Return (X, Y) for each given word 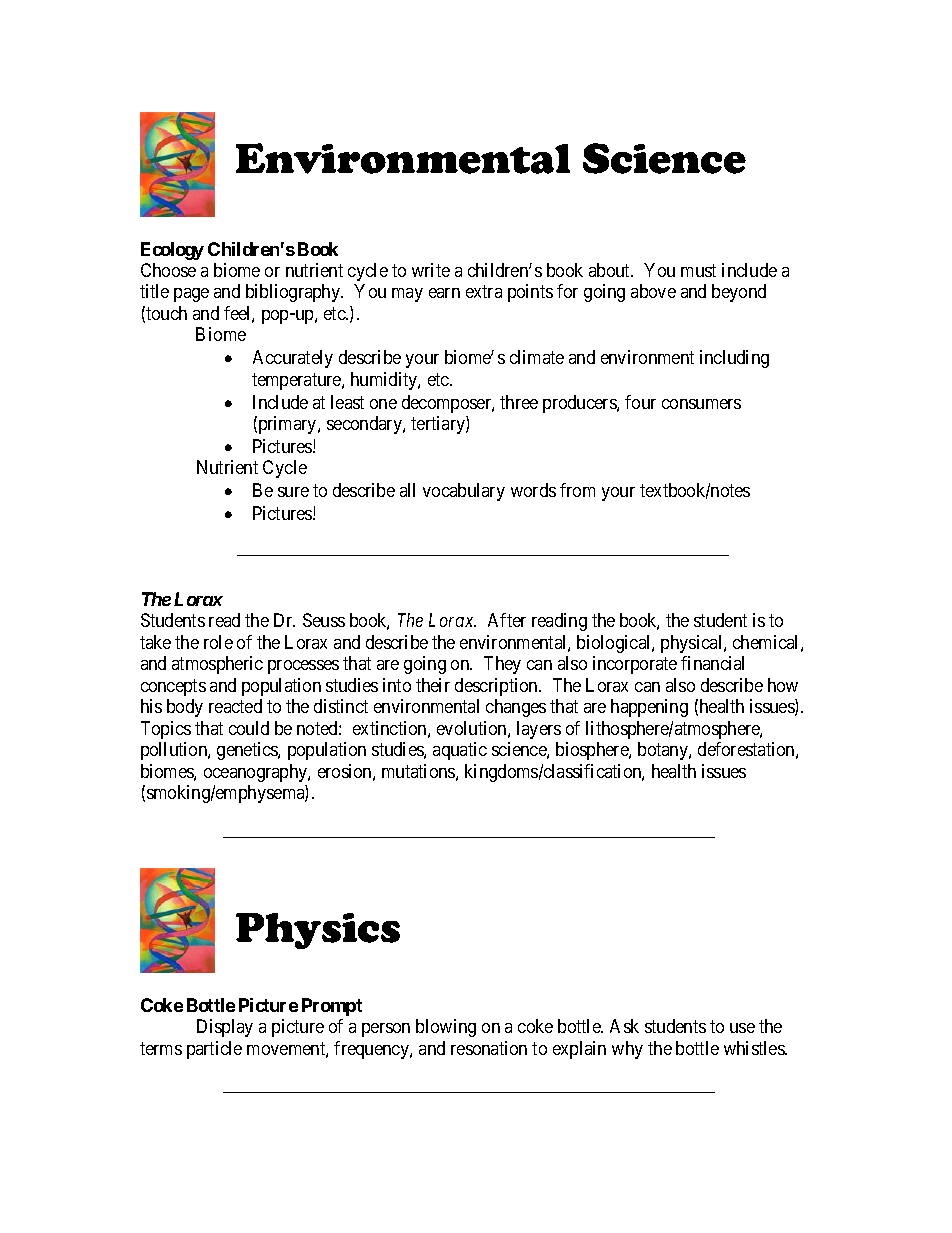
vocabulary (464, 492)
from (577, 490)
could (249, 728)
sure (293, 492)
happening (649, 708)
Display (225, 1028)
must (698, 270)
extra (484, 292)
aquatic (460, 751)
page (191, 295)
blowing (446, 1028)
